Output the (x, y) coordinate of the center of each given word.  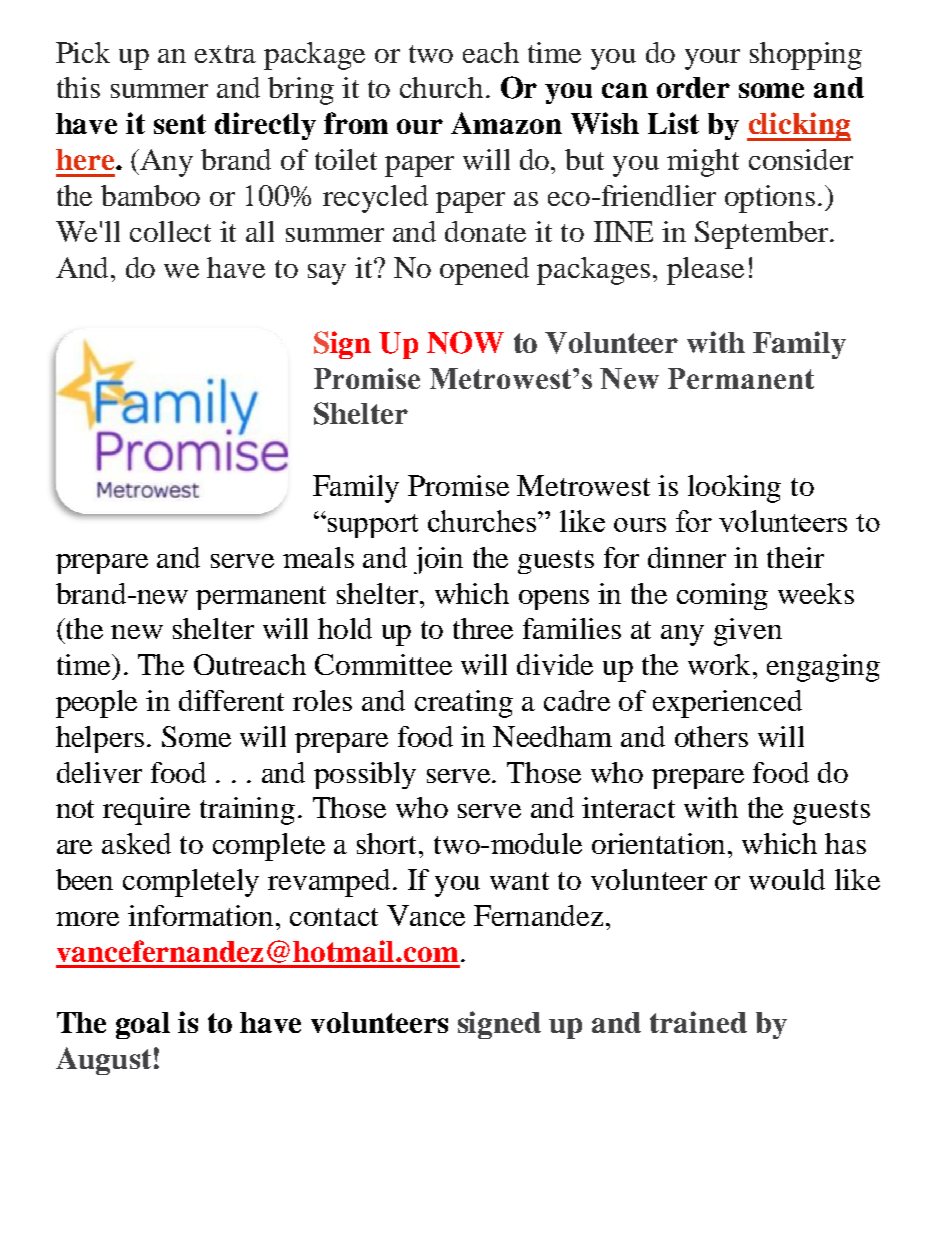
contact (334, 917)
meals (318, 557)
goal (143, 1025)
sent (180, 124)
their (795, 557)
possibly (365, 775)
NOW (465, 342)
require (146, 811)
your (712, 59)
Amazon (506, 123)
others (711, 736)
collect (170, 231)
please (705, 271)
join (438, 560)
